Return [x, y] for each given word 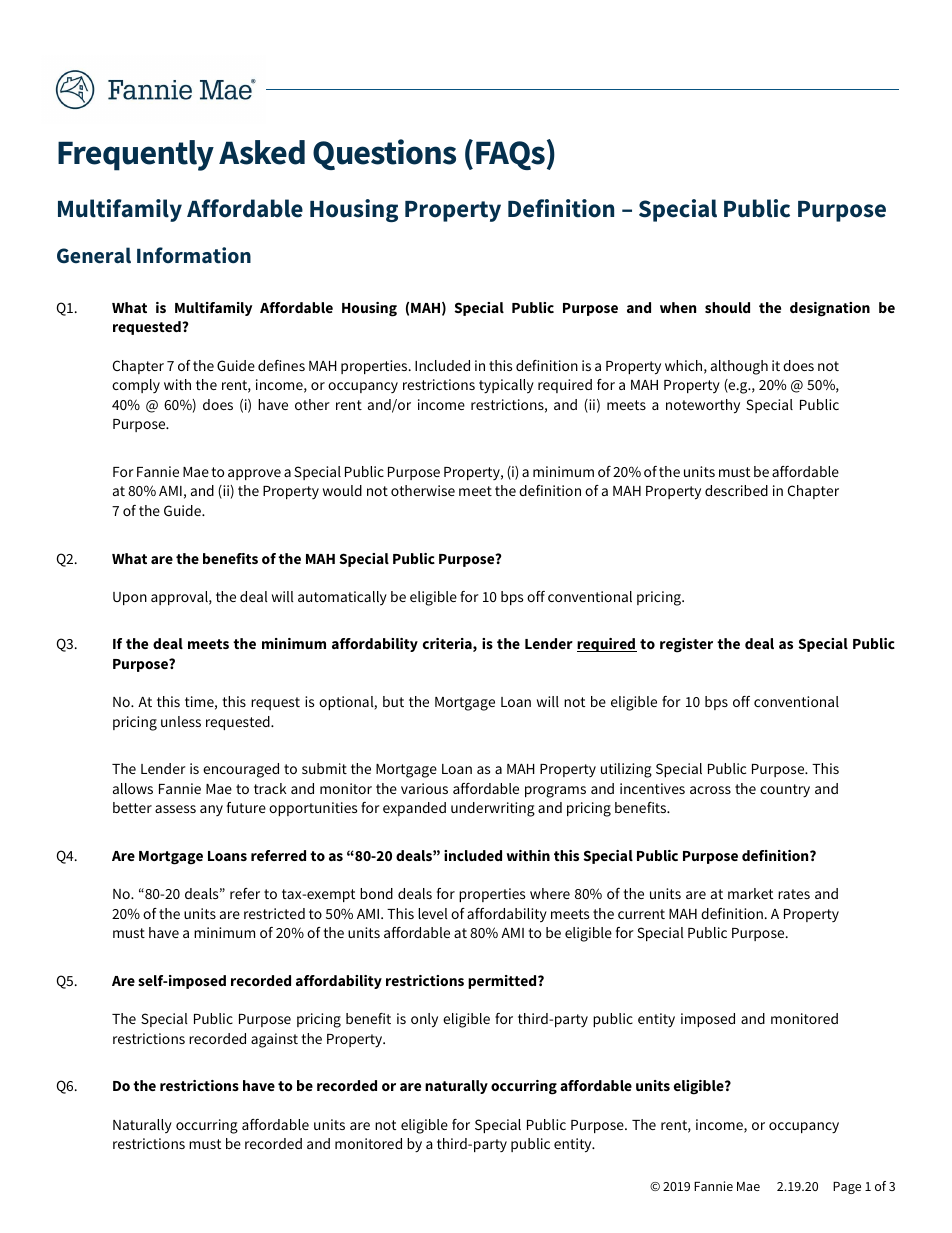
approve [254, 474]
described [736, 490]
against [274, 1040]
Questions [384, 154]
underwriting [493, 809]
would [342, 490]
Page [847, 1188]
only [424, 1020]
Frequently [136, 155]
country [785, 791]
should [727, 307]
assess [175, 809]
